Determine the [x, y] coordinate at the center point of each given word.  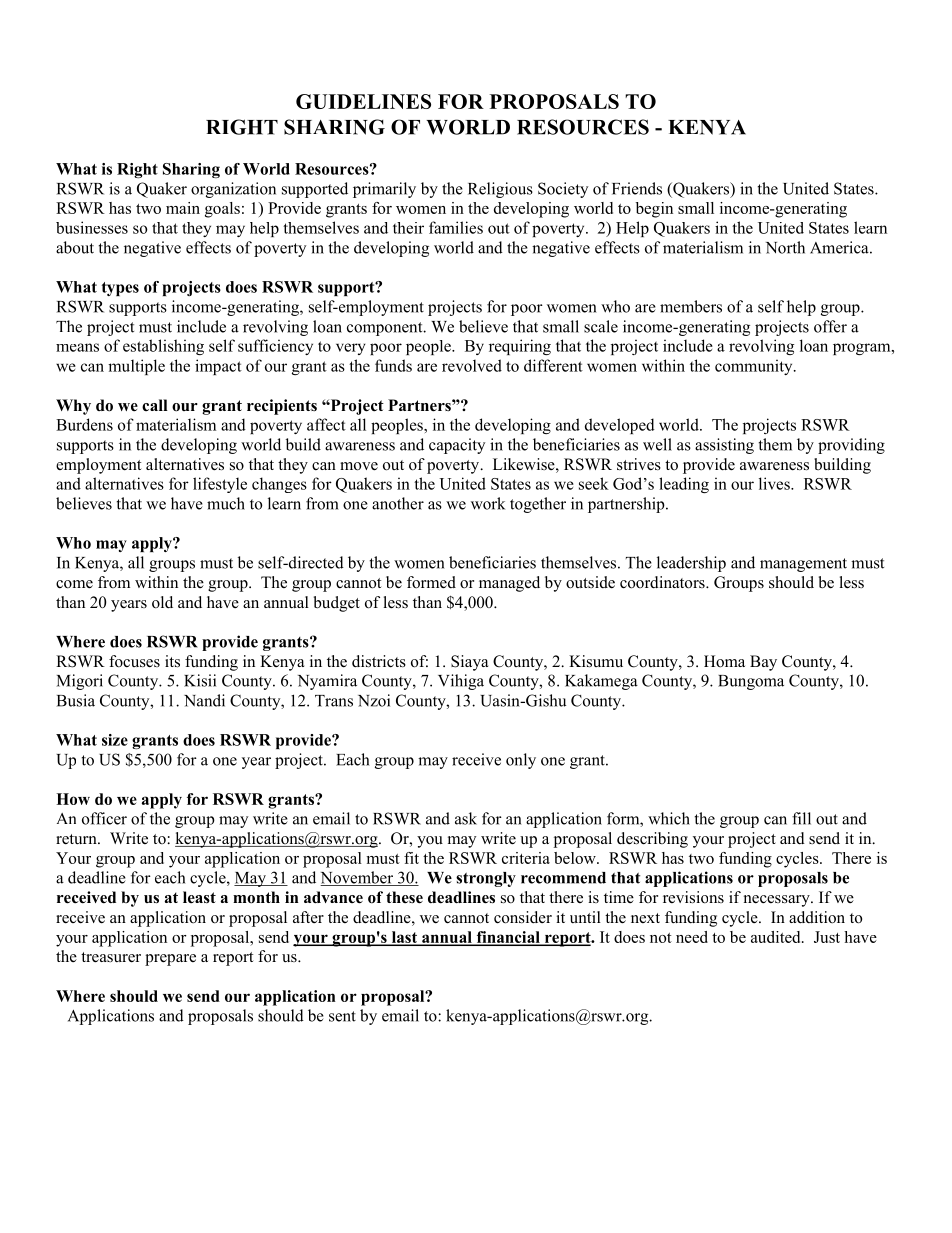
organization [233, 190]
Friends [637, 188]
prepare [170, 960]
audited [777, 937]
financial [508, 938]
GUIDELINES [363, 101]
